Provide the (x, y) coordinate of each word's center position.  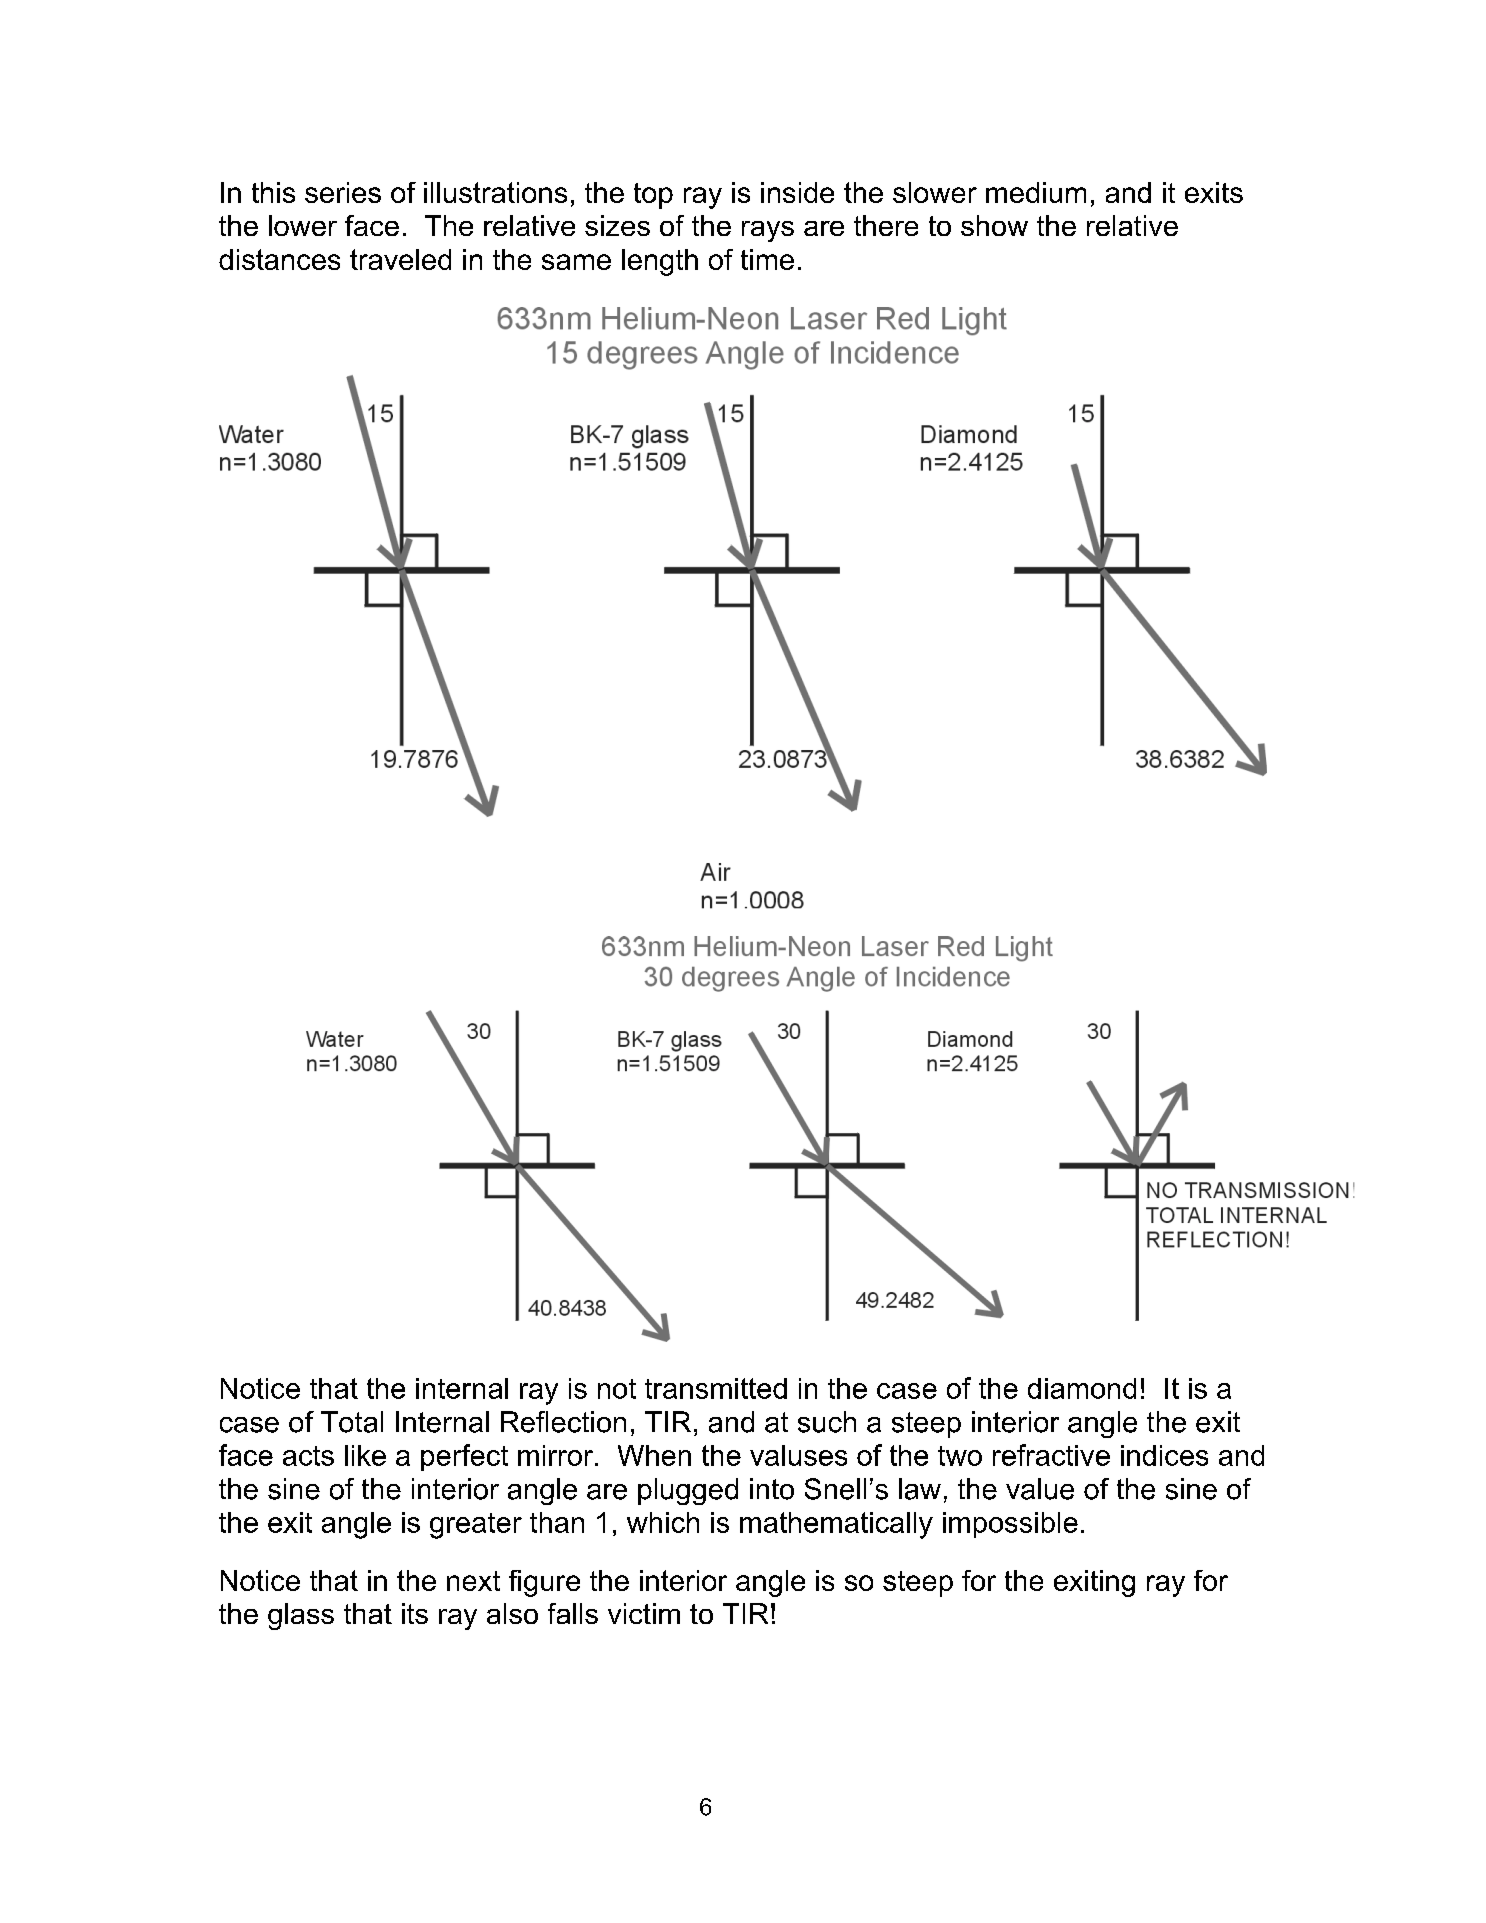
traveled (400, 259)
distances (279, 259)
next (473, 1581)
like (365, 1455)
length (660, 262)
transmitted (716, 1388)
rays (768, 231)
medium (1036, 192)
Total (352, 1422)
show (994, 225)
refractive (1051, 1455)
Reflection (563, 1422)
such (827, 1422)
